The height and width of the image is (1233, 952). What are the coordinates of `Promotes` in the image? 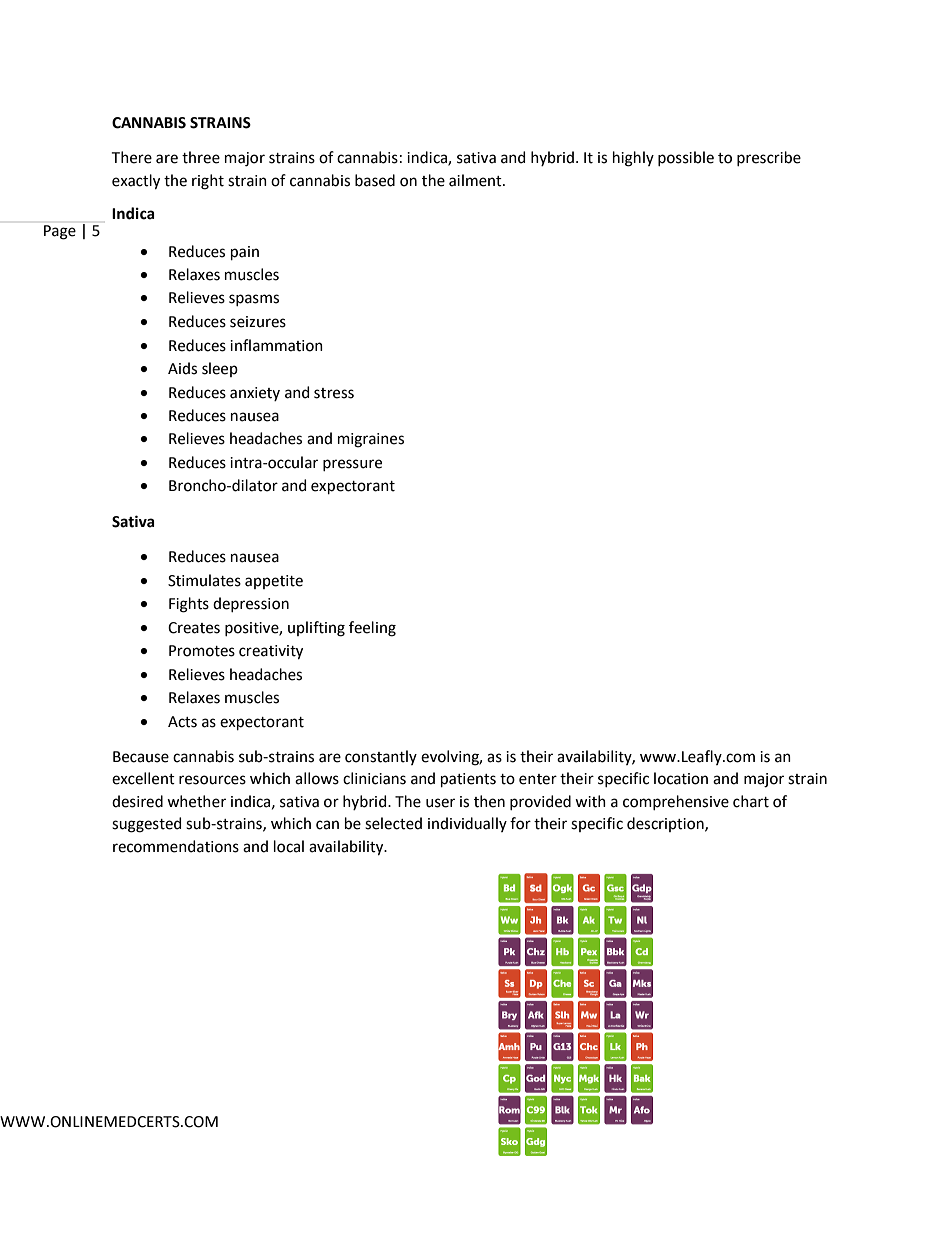 It's located at (202, 651).
